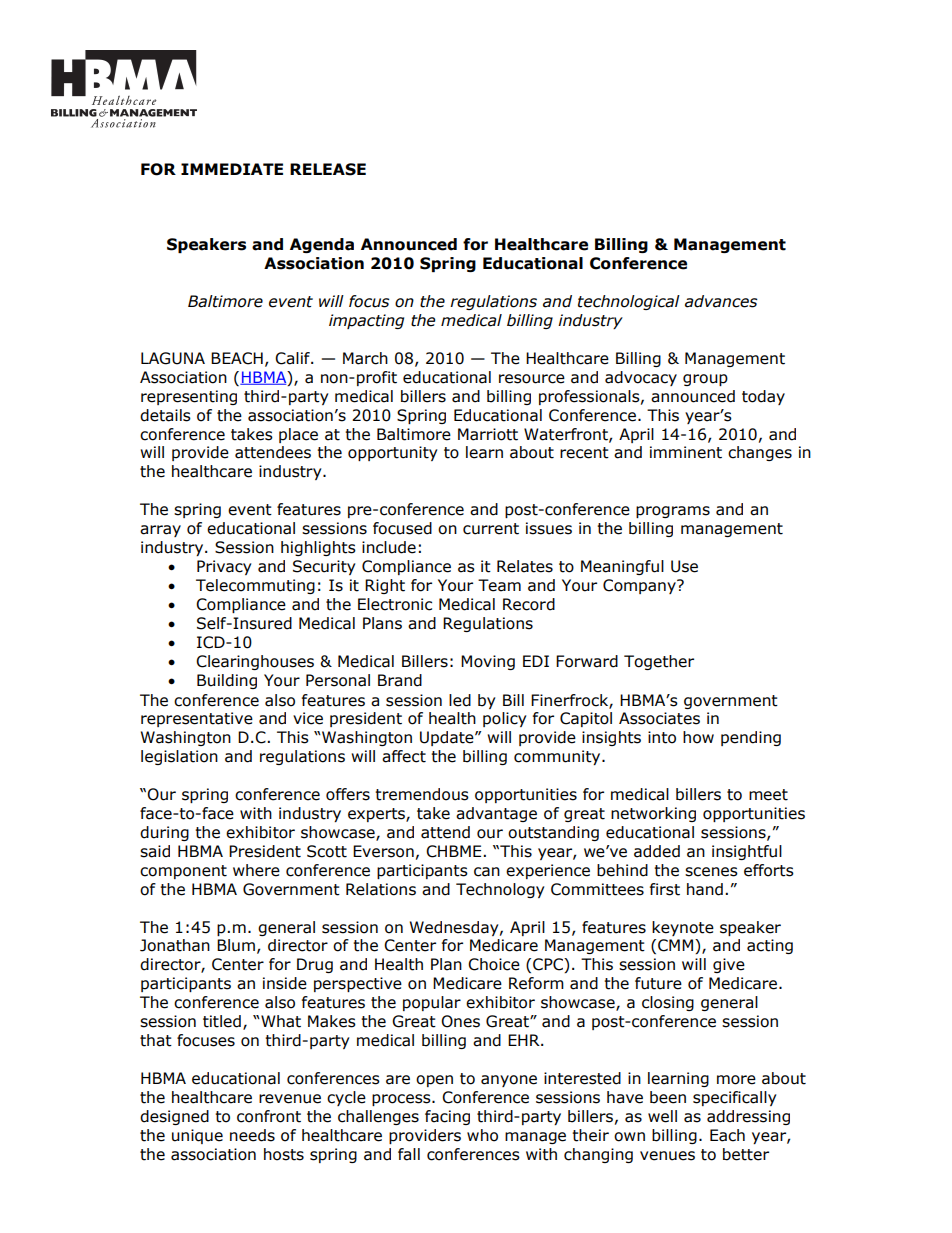 Image resolution: width=952 pixels, height=1233 pixels. What do you see at coordinates (328, 169) in the document?
I see `RELEASE` at bounding box center [328, 169].
